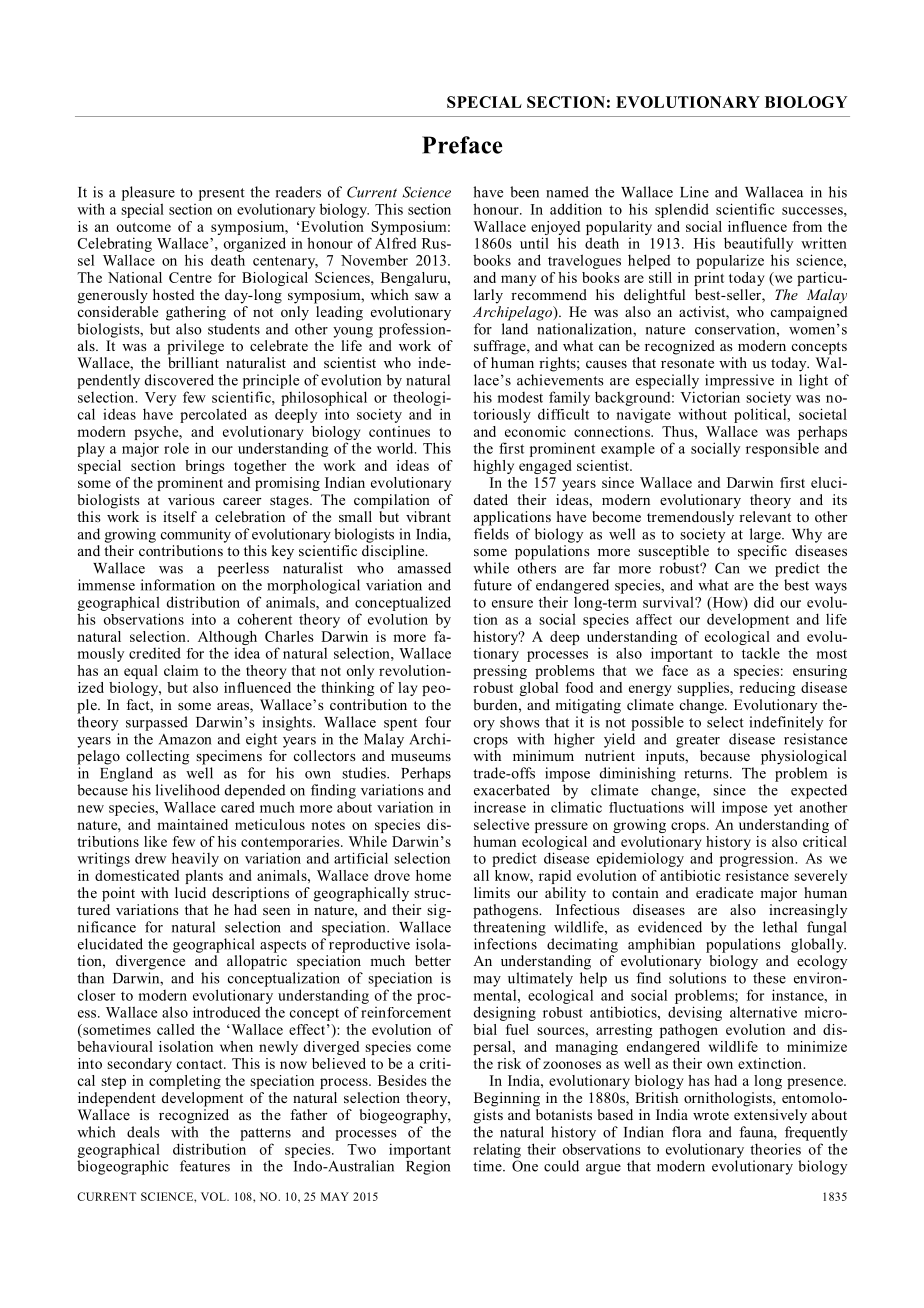  What do you see at coordinates (497, 1150) in the screenshot?
I see `relating` at bounding box center [497, 1150].
